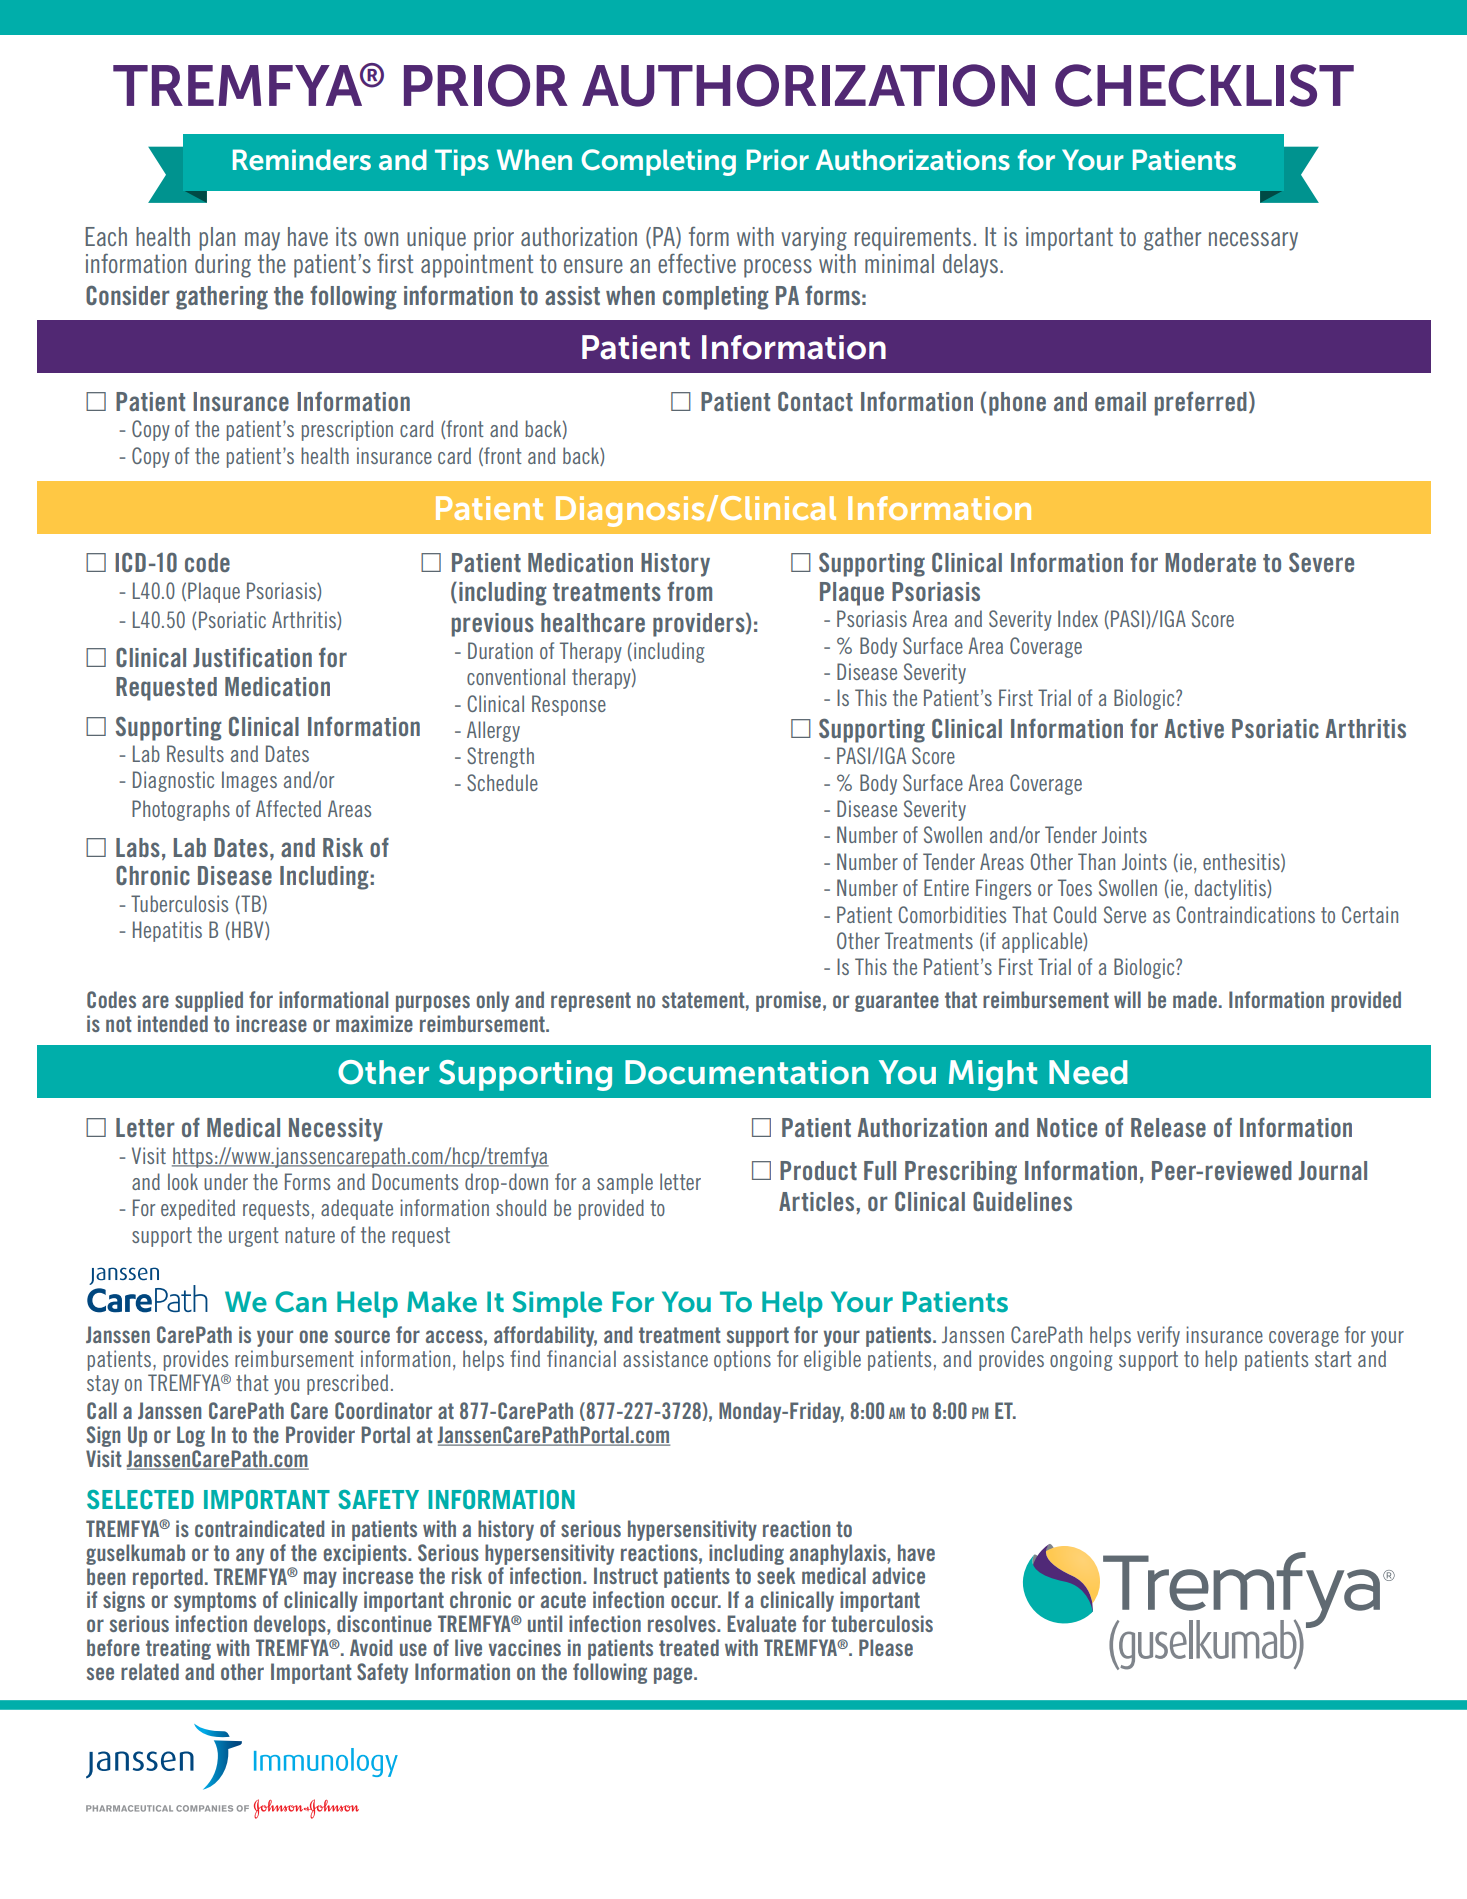 The height and width of the page is (1899, 1467). I want to click on HBV, so click(249, 930).
